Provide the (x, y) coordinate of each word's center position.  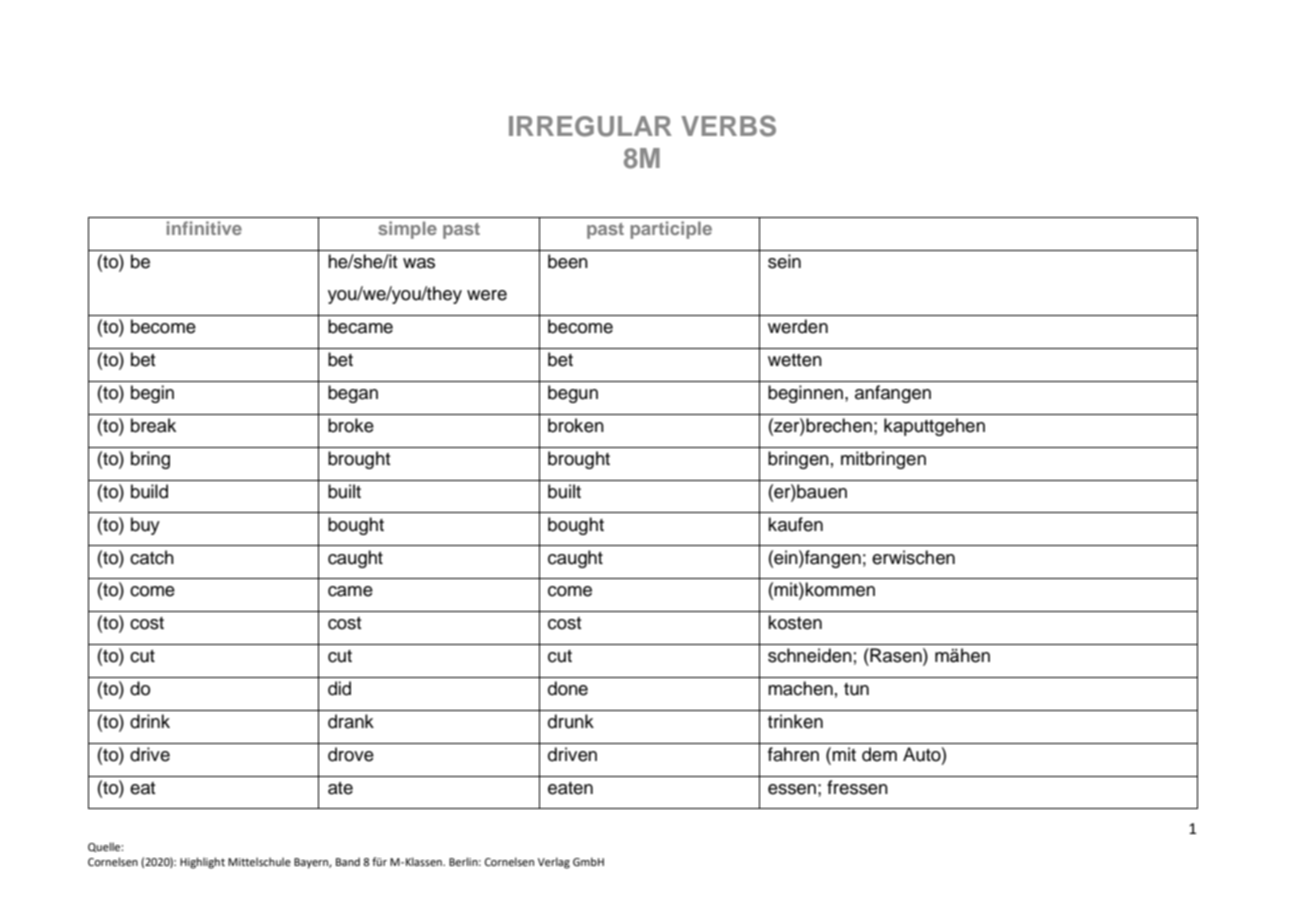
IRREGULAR (590, 126)
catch (152, 557)
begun (573, 394)
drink (150, 721)
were (487, 295)
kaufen (795, 524)
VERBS (728, 126)
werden (798, 326)
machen (800, 688)
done (568, 688)
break (153, 425)
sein (784, 261)
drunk (571, 721)
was (419, 263)
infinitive (204, 228)
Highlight (202, 863)
